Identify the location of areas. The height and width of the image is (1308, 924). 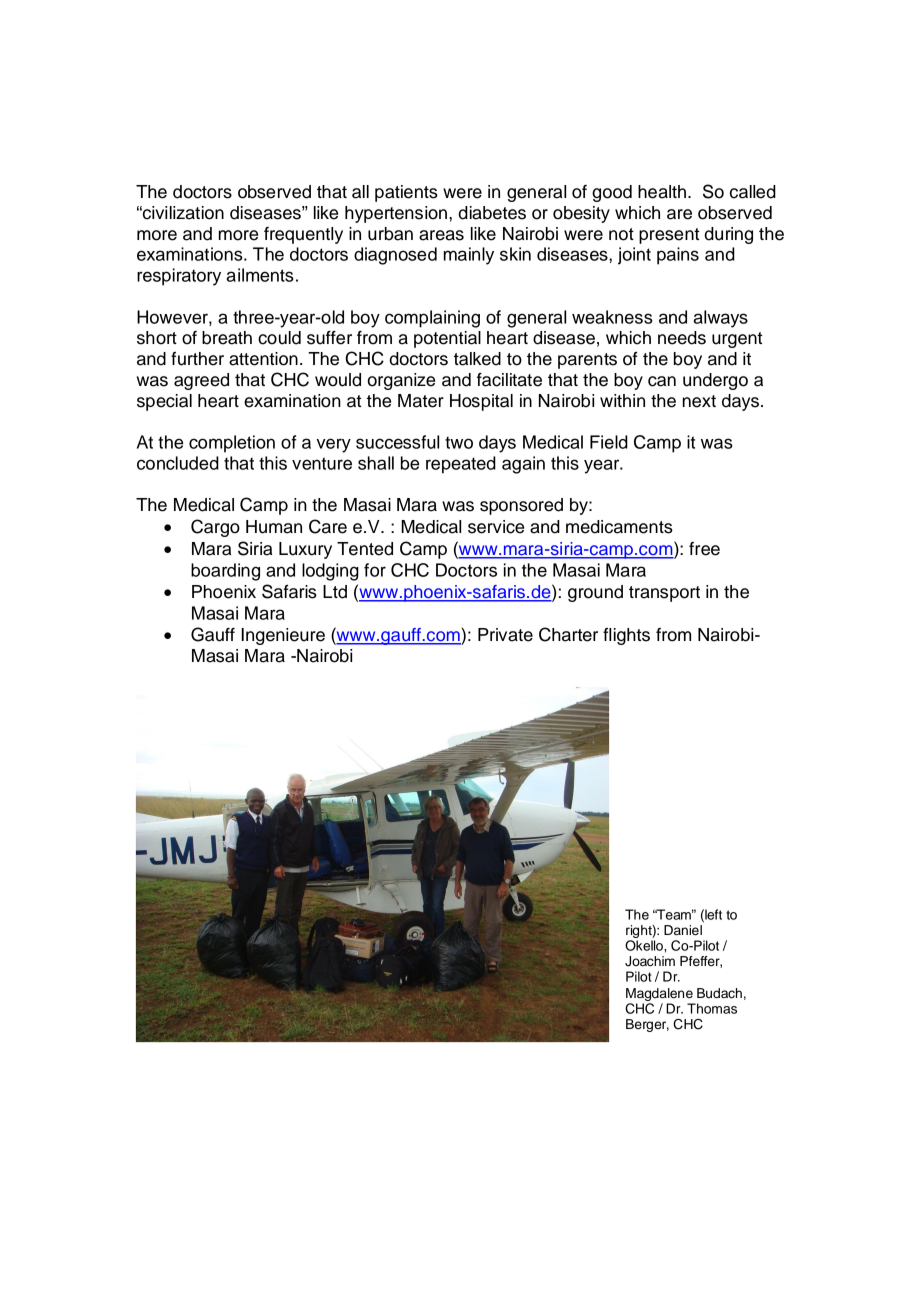
(441, 235).
